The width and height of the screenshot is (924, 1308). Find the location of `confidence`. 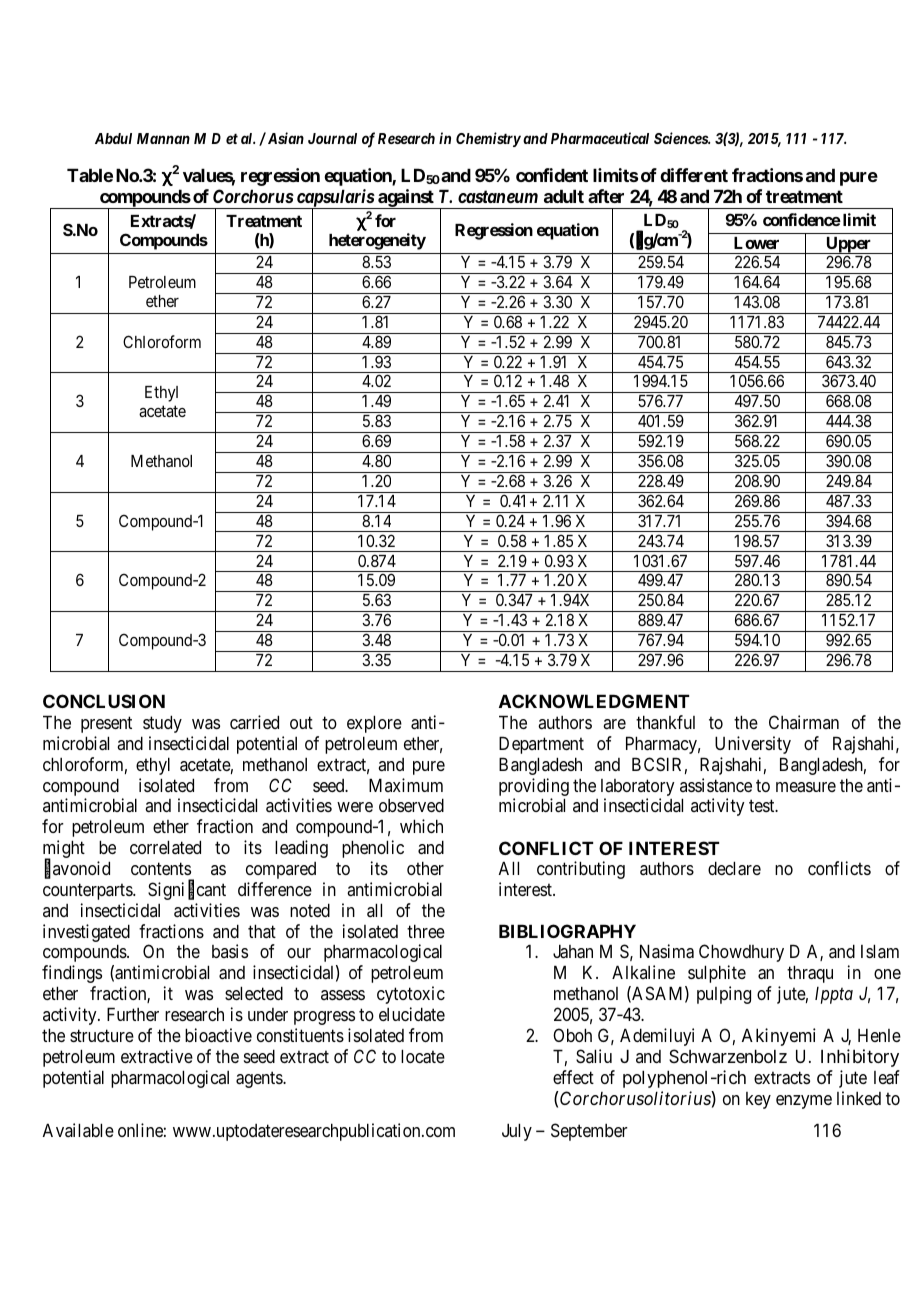

confidence is located at coordinates (802, 219).
